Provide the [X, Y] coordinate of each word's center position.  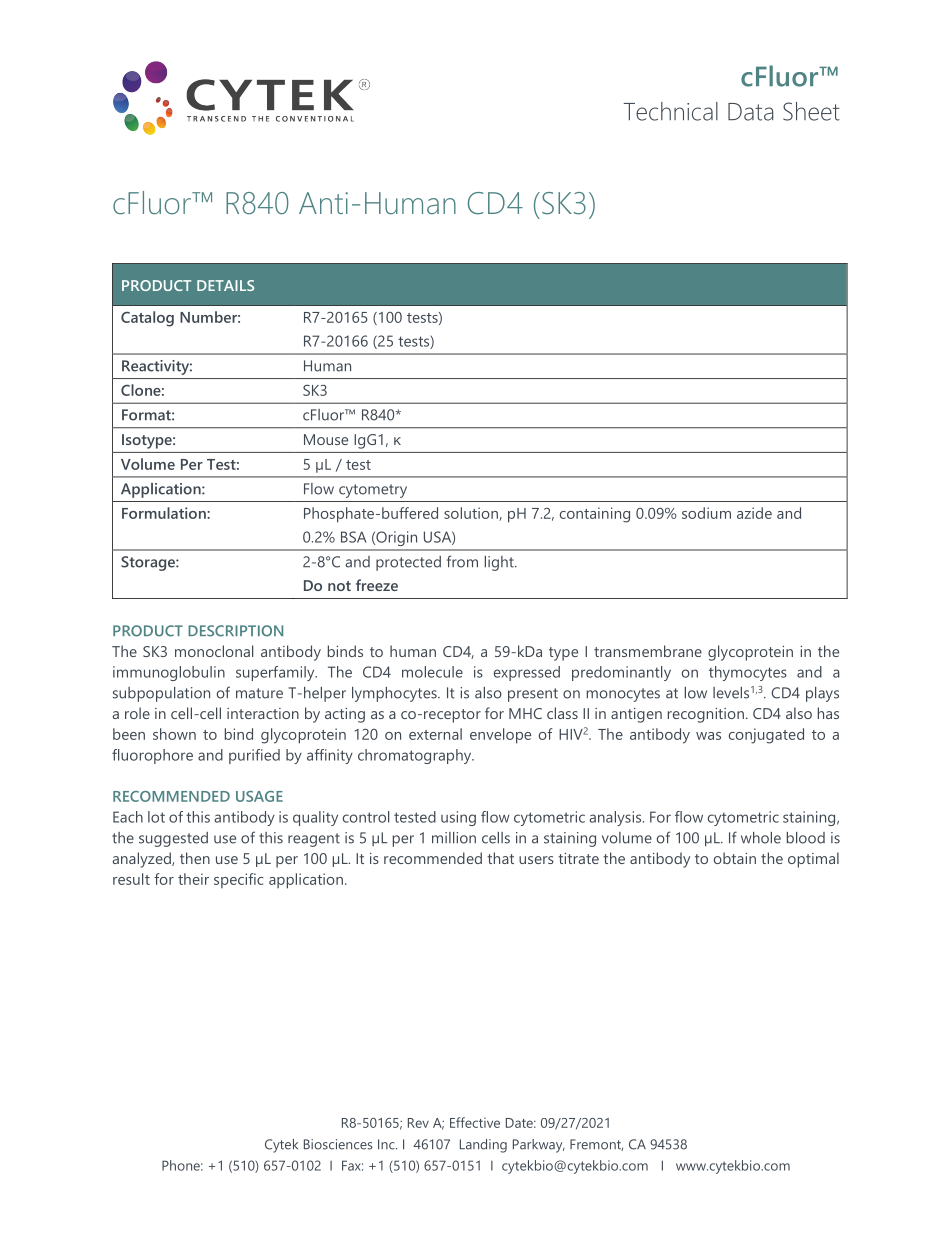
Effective [475, 1122]
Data [751, 112]
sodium [706, 513]
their [193, 879]
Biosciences [338, 1144]
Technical [671, 111]
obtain [735, 858]
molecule [432, 672]
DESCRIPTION [235, 631]
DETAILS [225, 285]
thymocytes [748, 673]
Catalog [147, 319]
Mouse [326, 439]
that [500, 858]
